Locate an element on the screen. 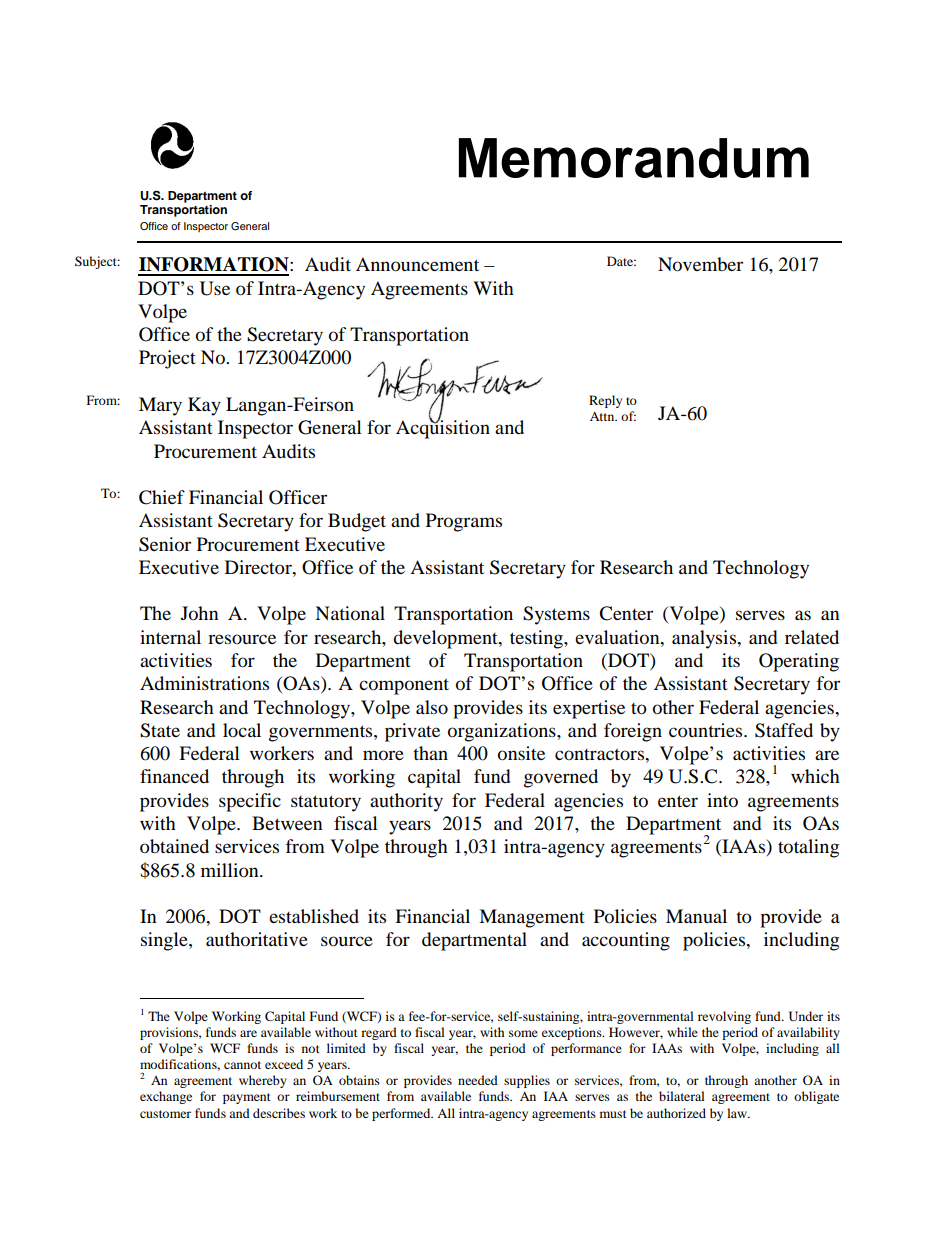  Chief is located at coordinates (162, 497).
